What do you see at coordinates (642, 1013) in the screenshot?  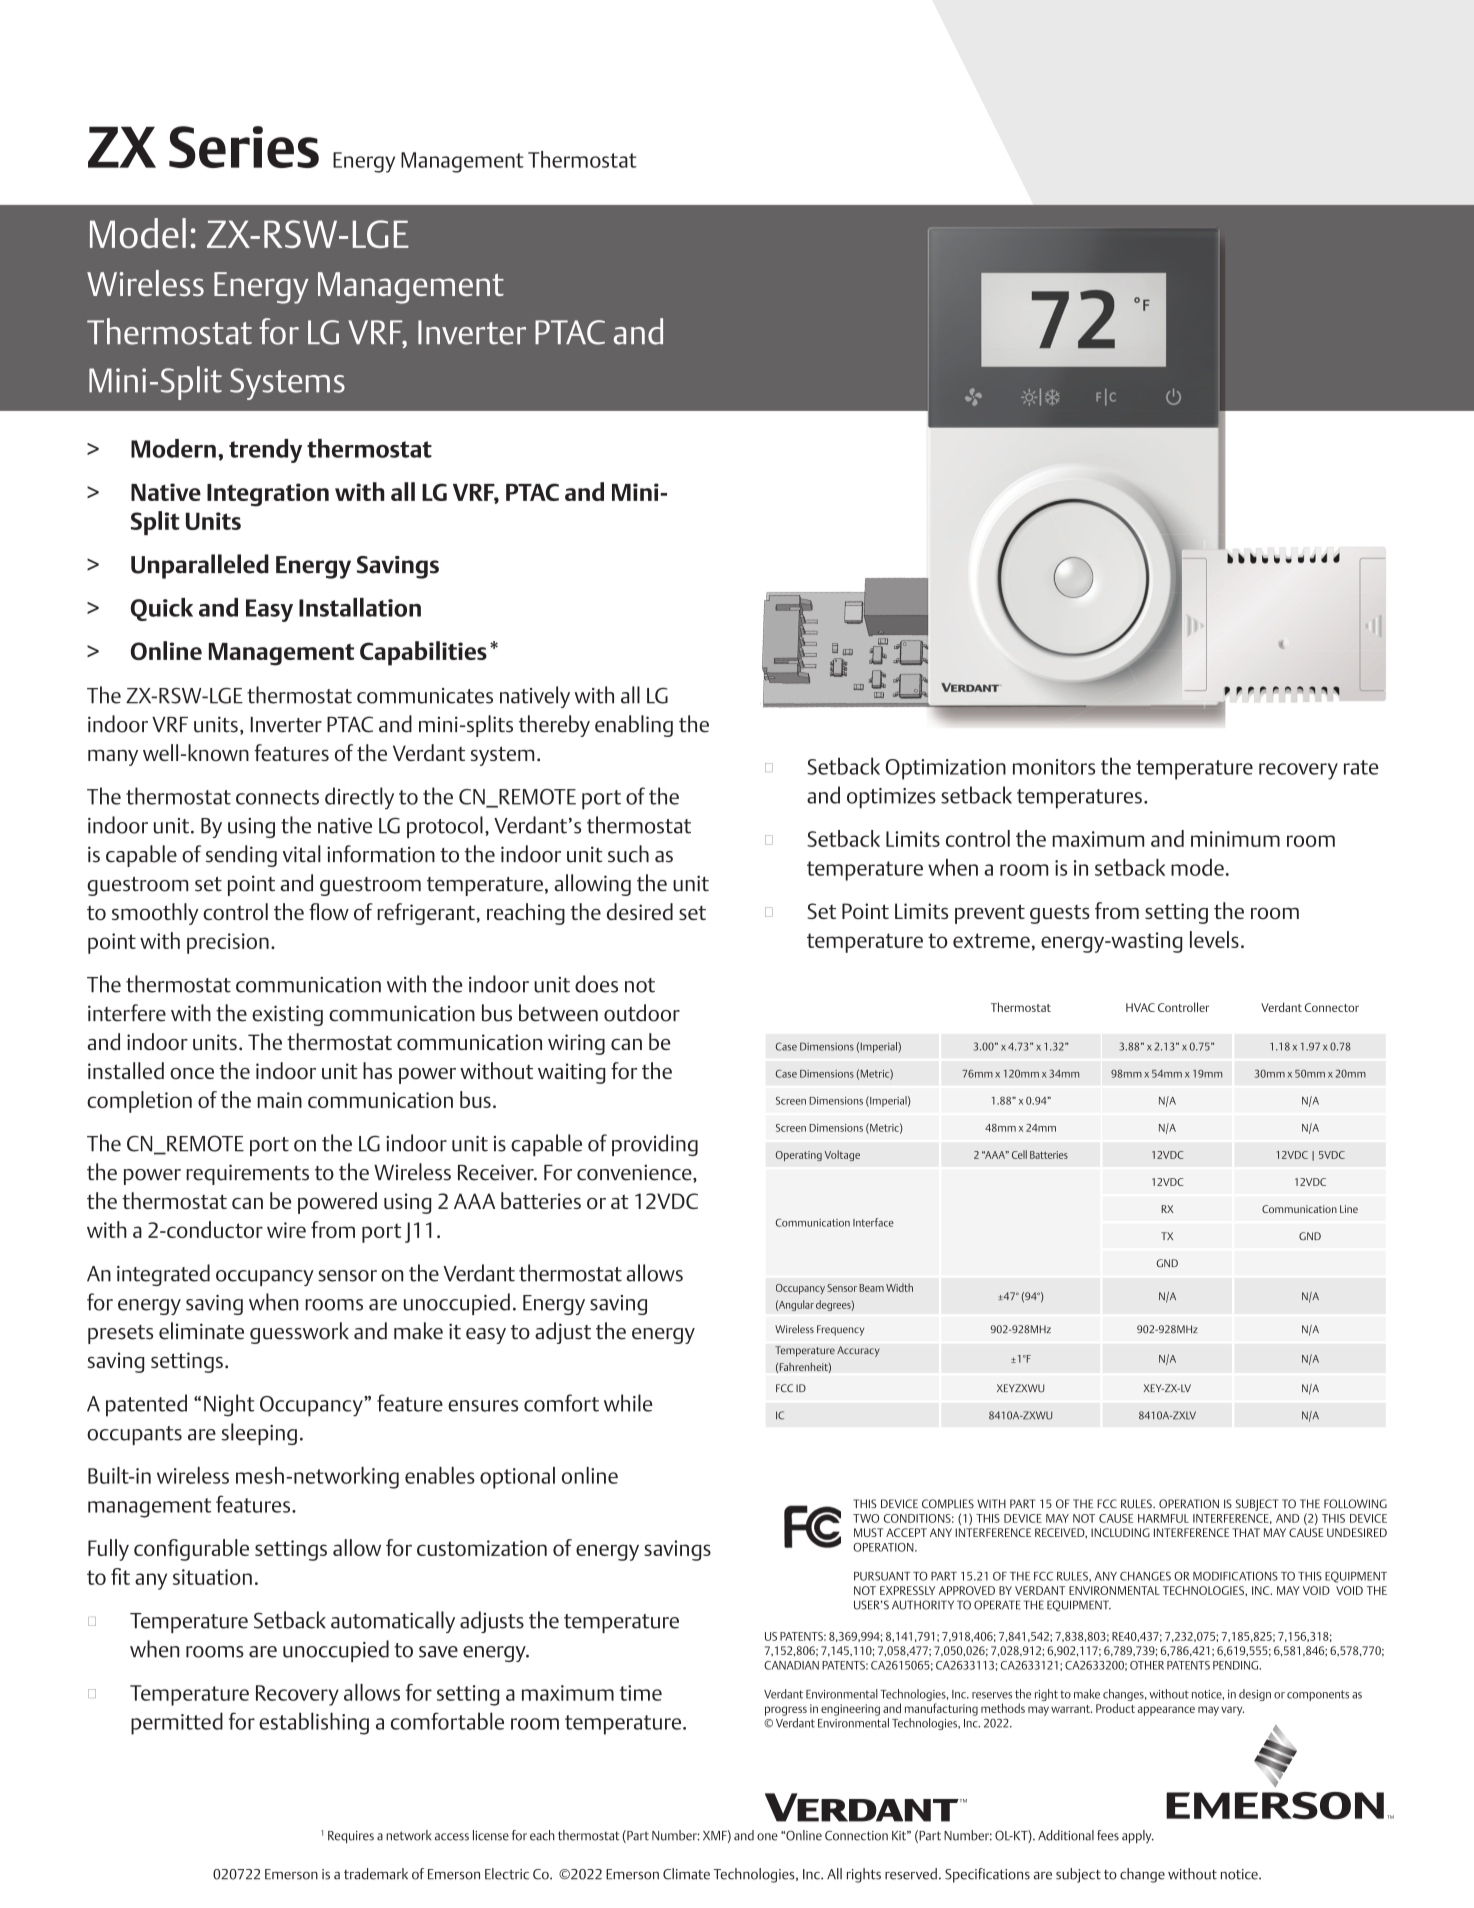 I see `outdoor` at bounding box center [642, 1013].
